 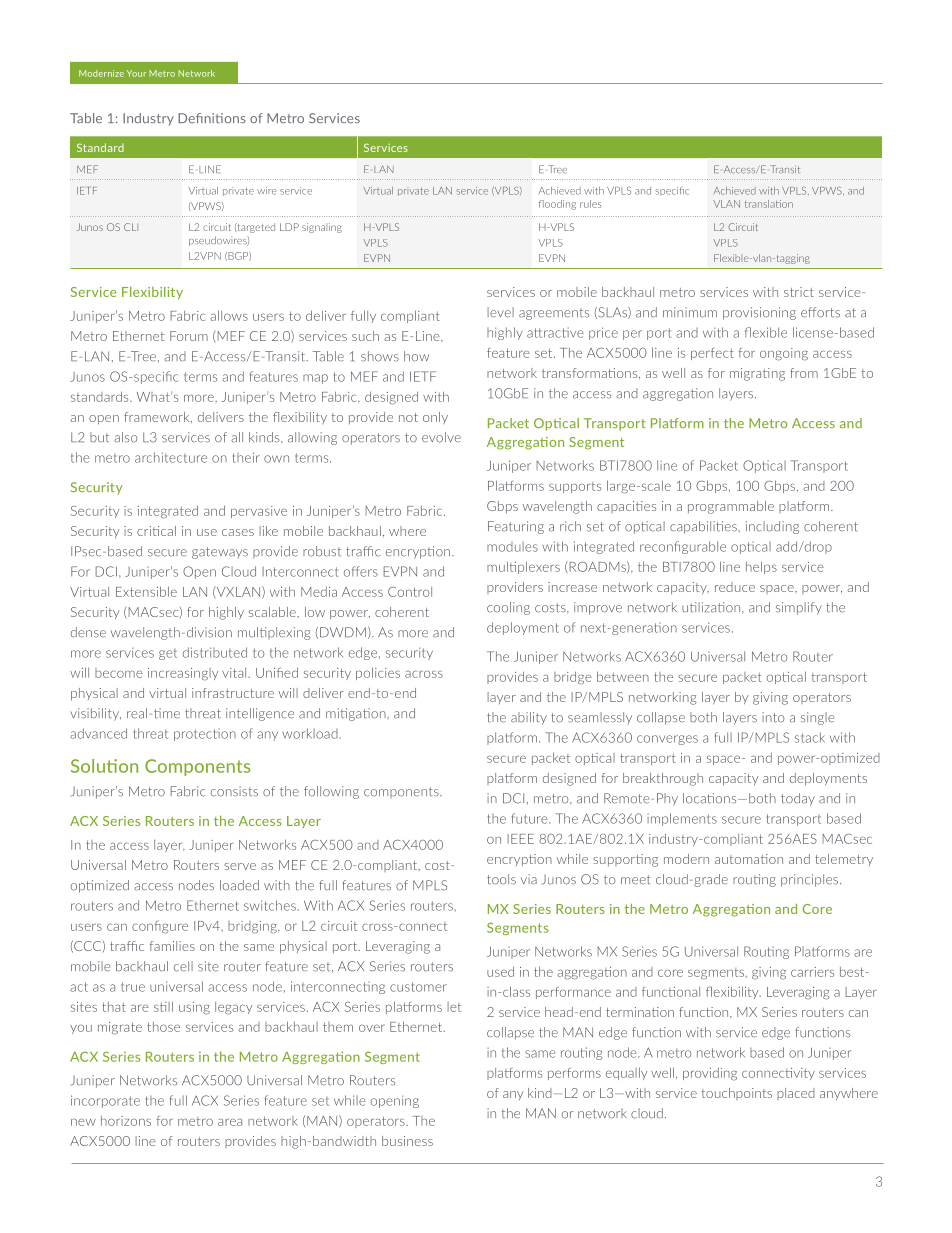 I want to click on translation, so click(x=769, y=204).
